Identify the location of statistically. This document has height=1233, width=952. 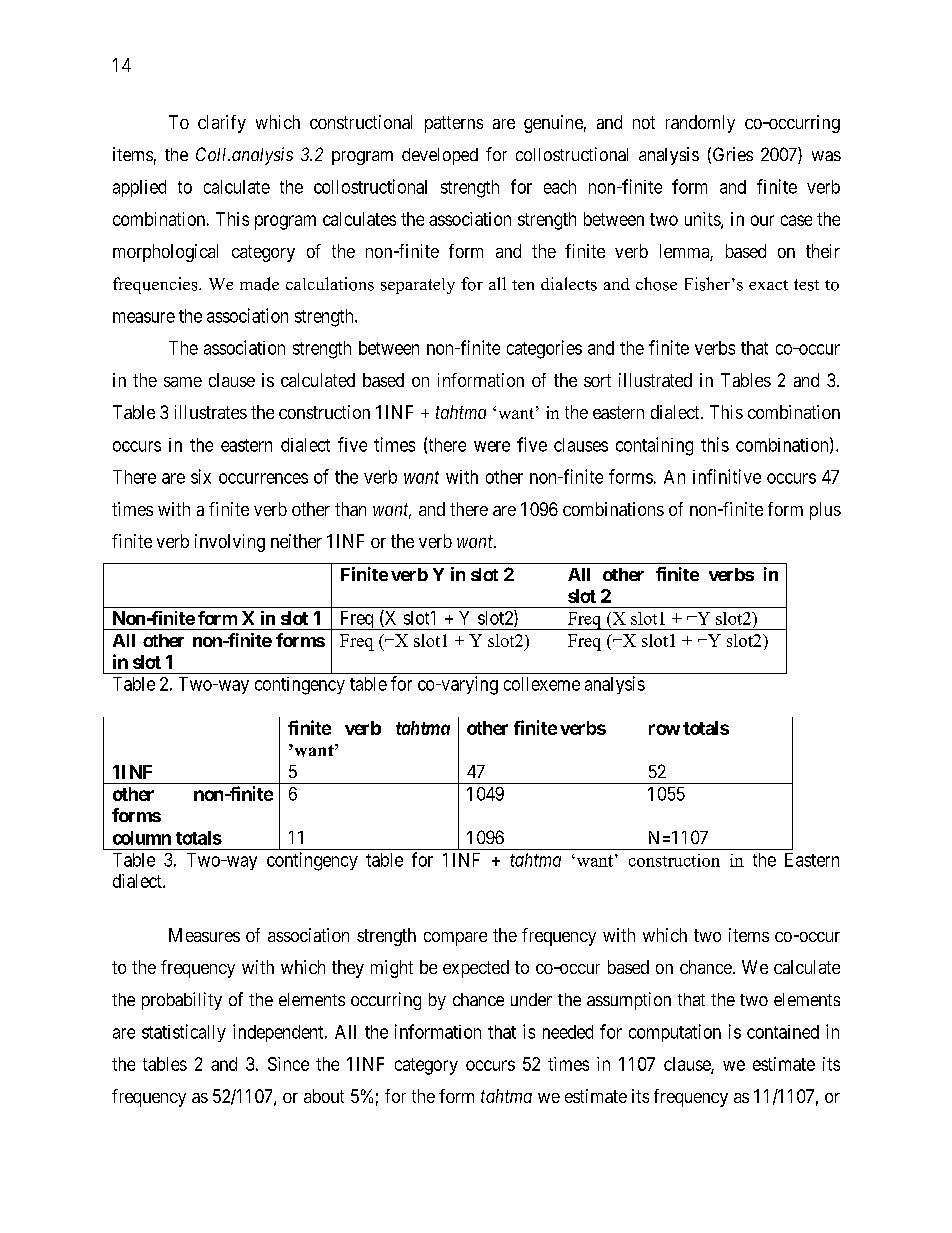
(184, 1033).
